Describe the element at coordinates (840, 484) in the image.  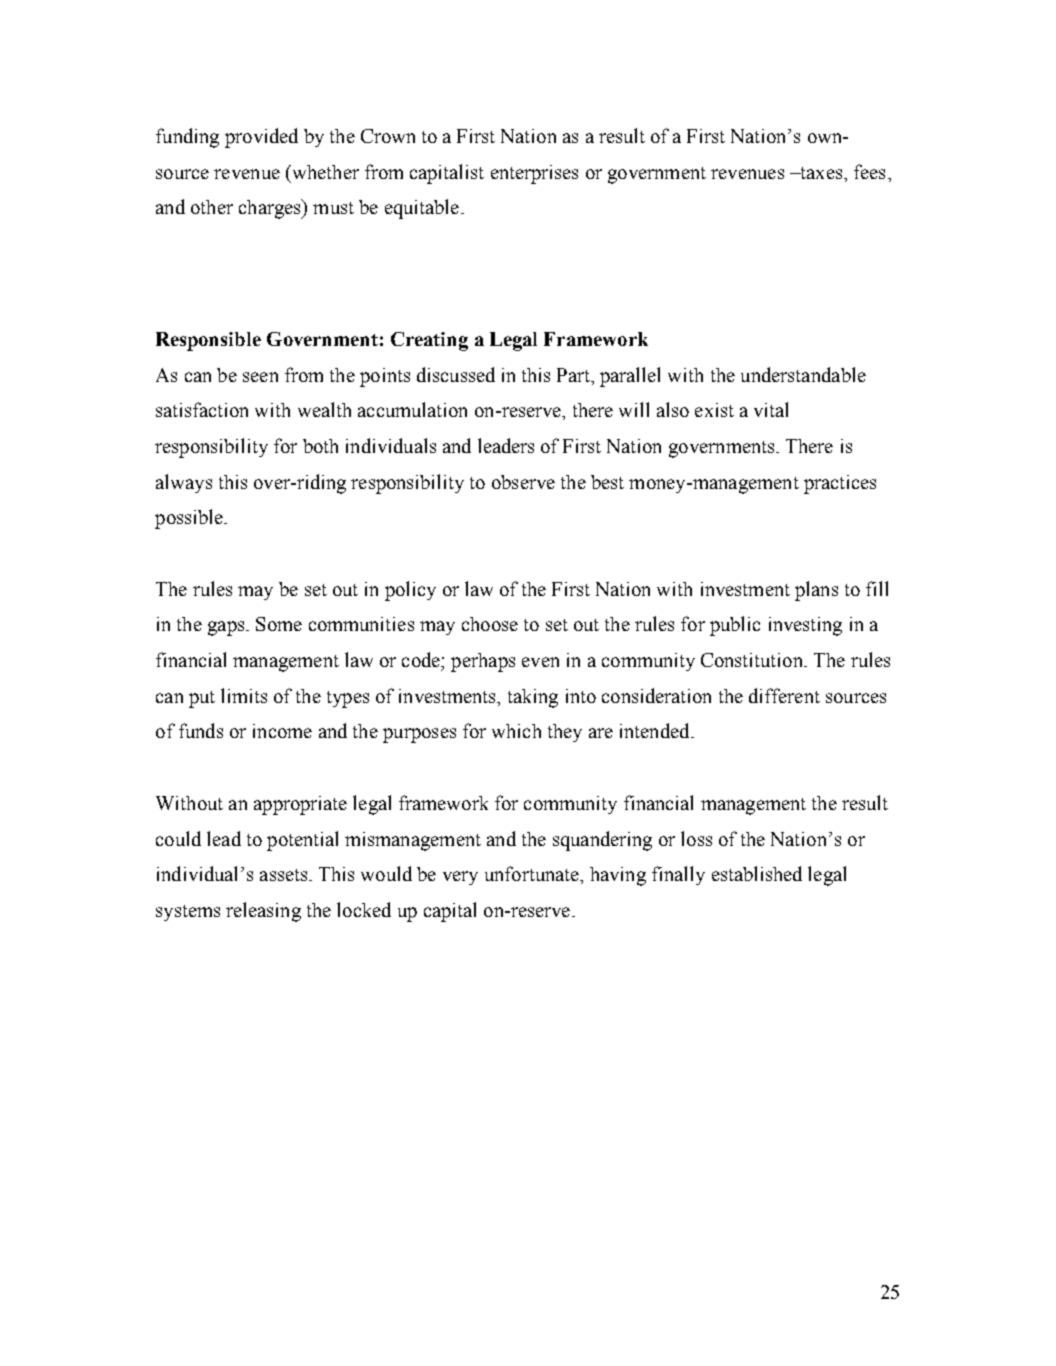
I see `practices` at that location.
